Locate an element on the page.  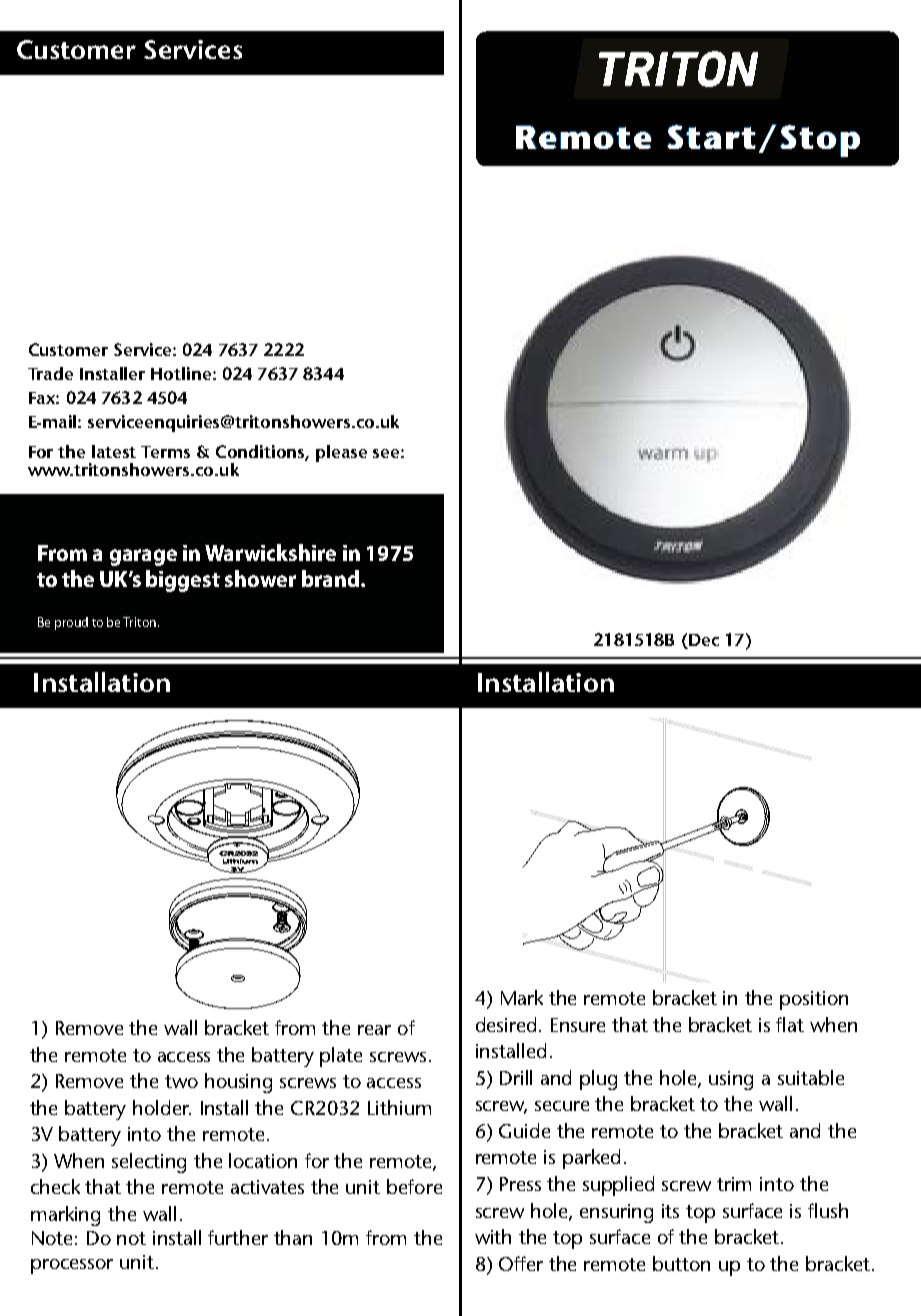
garage is located at coordinates (143, 557).
